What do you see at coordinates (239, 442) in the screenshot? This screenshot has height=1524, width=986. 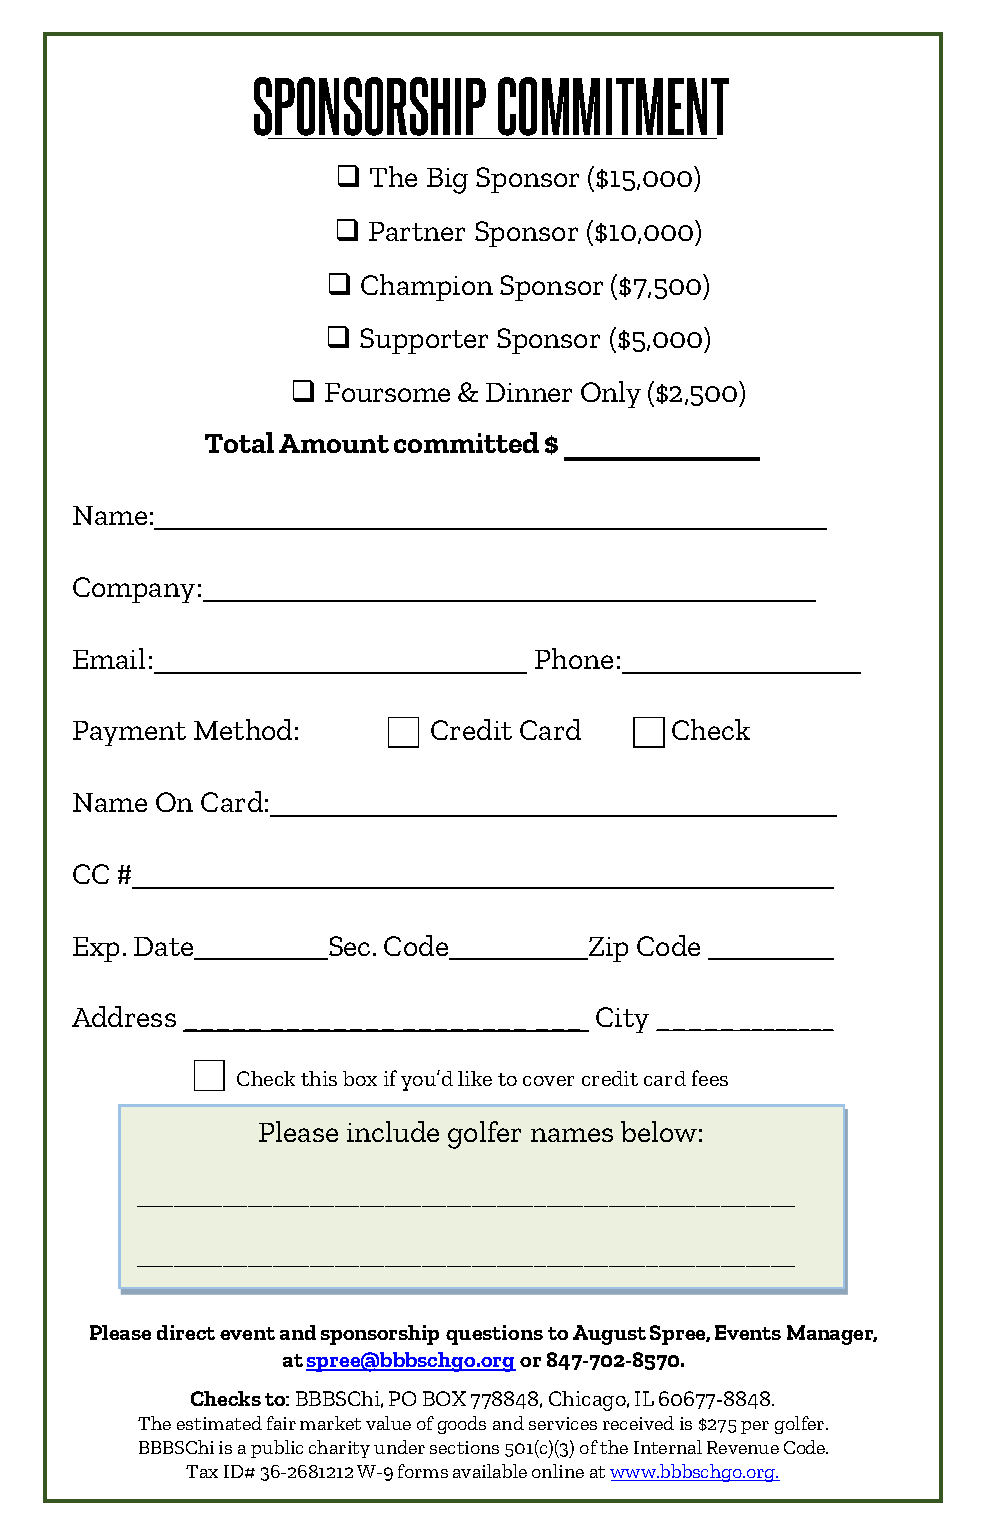 I see `Total` at bounding box center [239, 442].
